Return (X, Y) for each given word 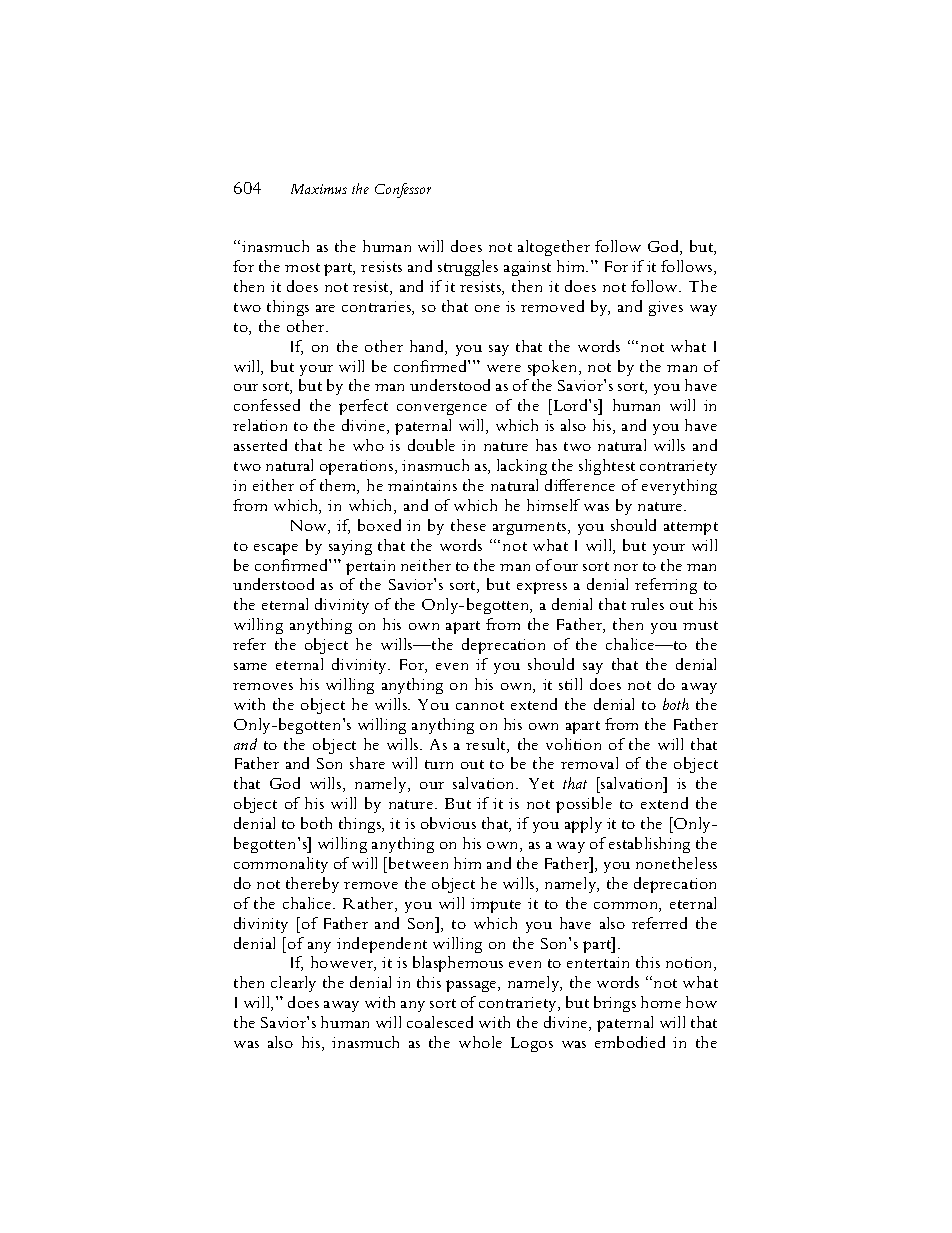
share (367, 763)
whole (480, 1042)
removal (589, 763)
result (487, 745)
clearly (293, 984)
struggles (468, 268)
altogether (554, 248)
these (468, 525)
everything (679, 487)
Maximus (319, 189)
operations (358, 467)
